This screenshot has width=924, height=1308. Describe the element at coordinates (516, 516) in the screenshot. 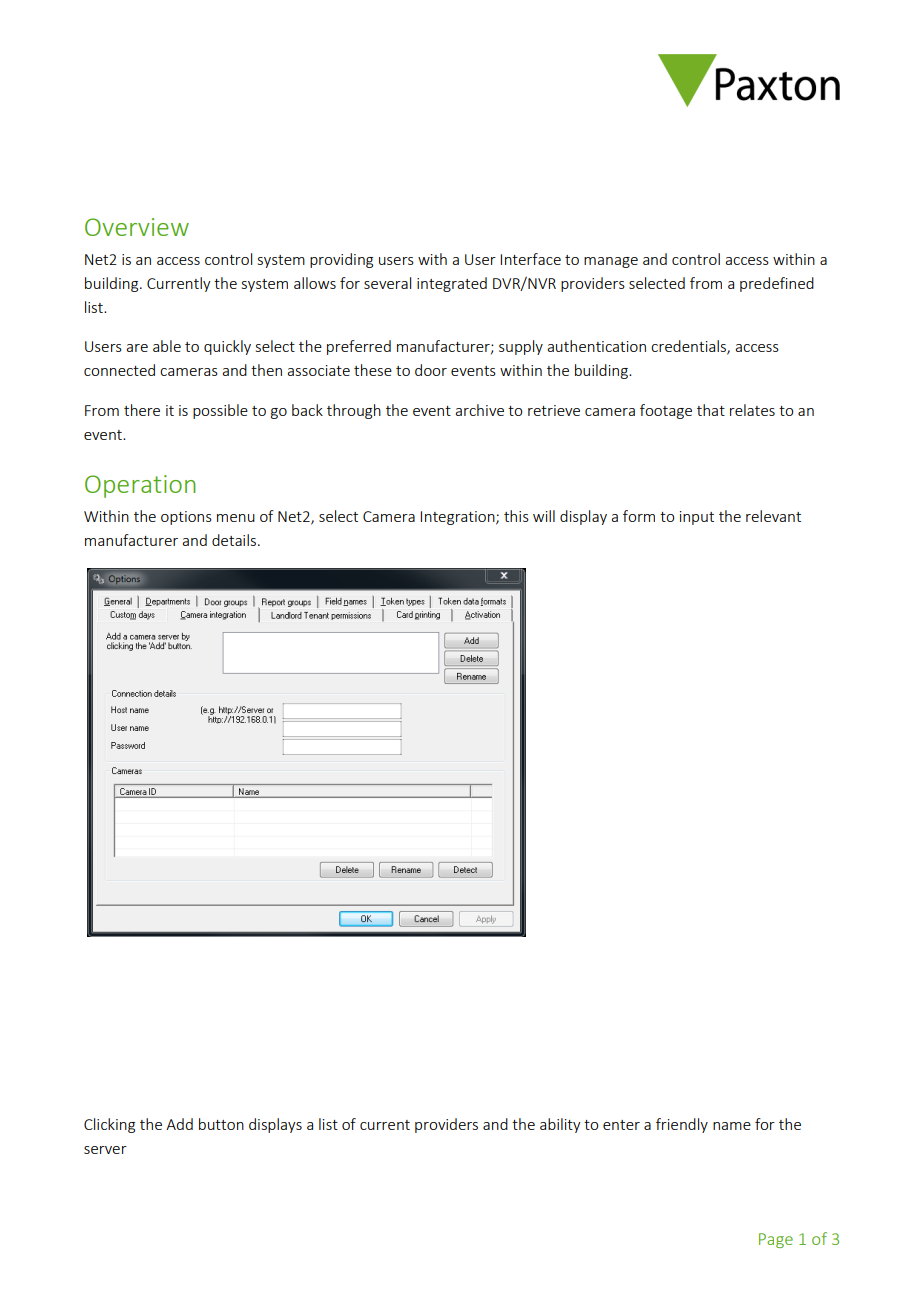

I see `this` at that location.
